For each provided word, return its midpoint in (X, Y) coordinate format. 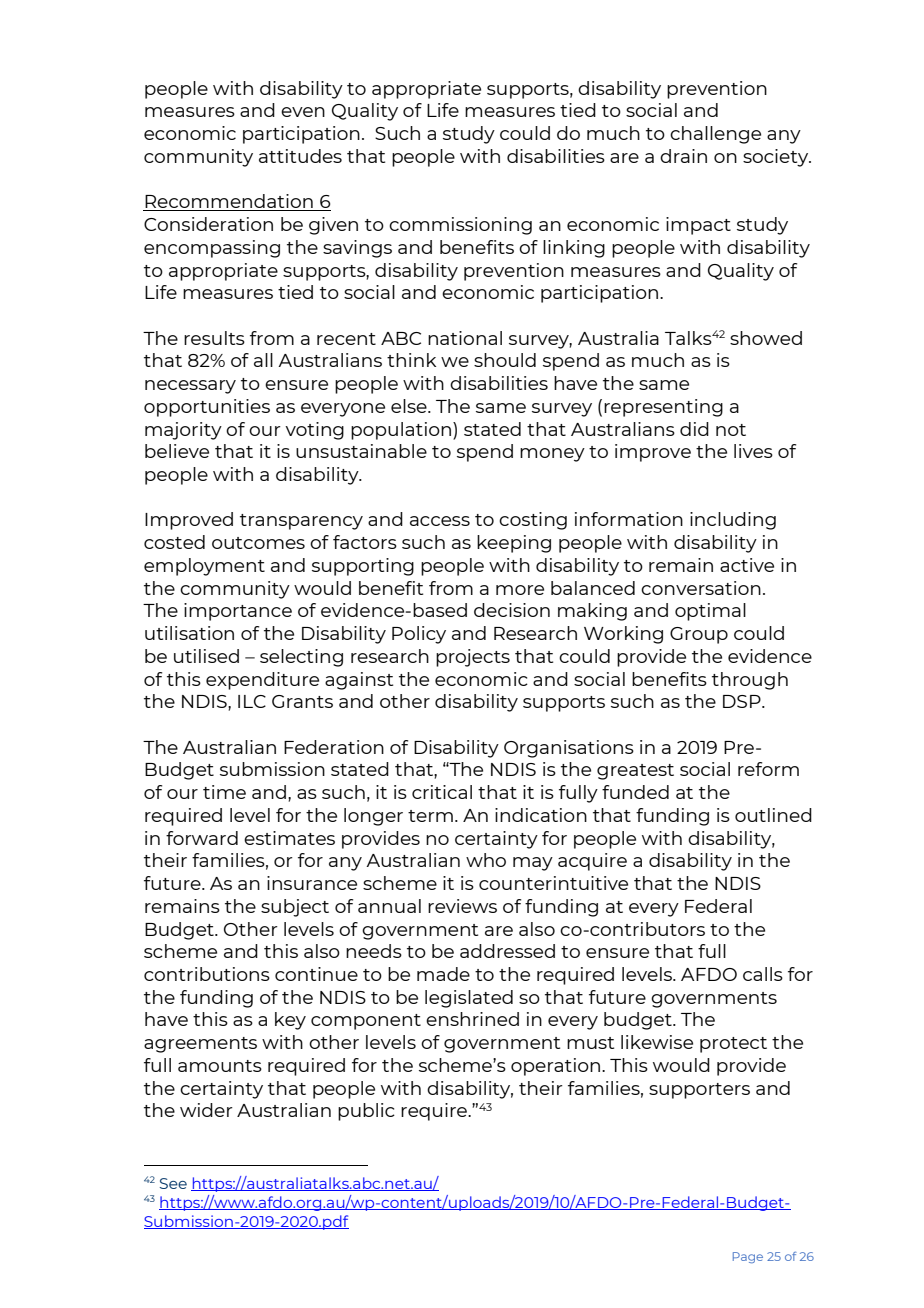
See (173, 1183)
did (694, 429)
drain (683, 156)
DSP (743, 701)
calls (763, 974)
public (366, 1112)
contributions (207, 974)
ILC (252, 701)
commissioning (460, 226)
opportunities (207, 408)
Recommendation (229, 202)
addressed (507, 951)
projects (473, 658)
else (410, 406)
